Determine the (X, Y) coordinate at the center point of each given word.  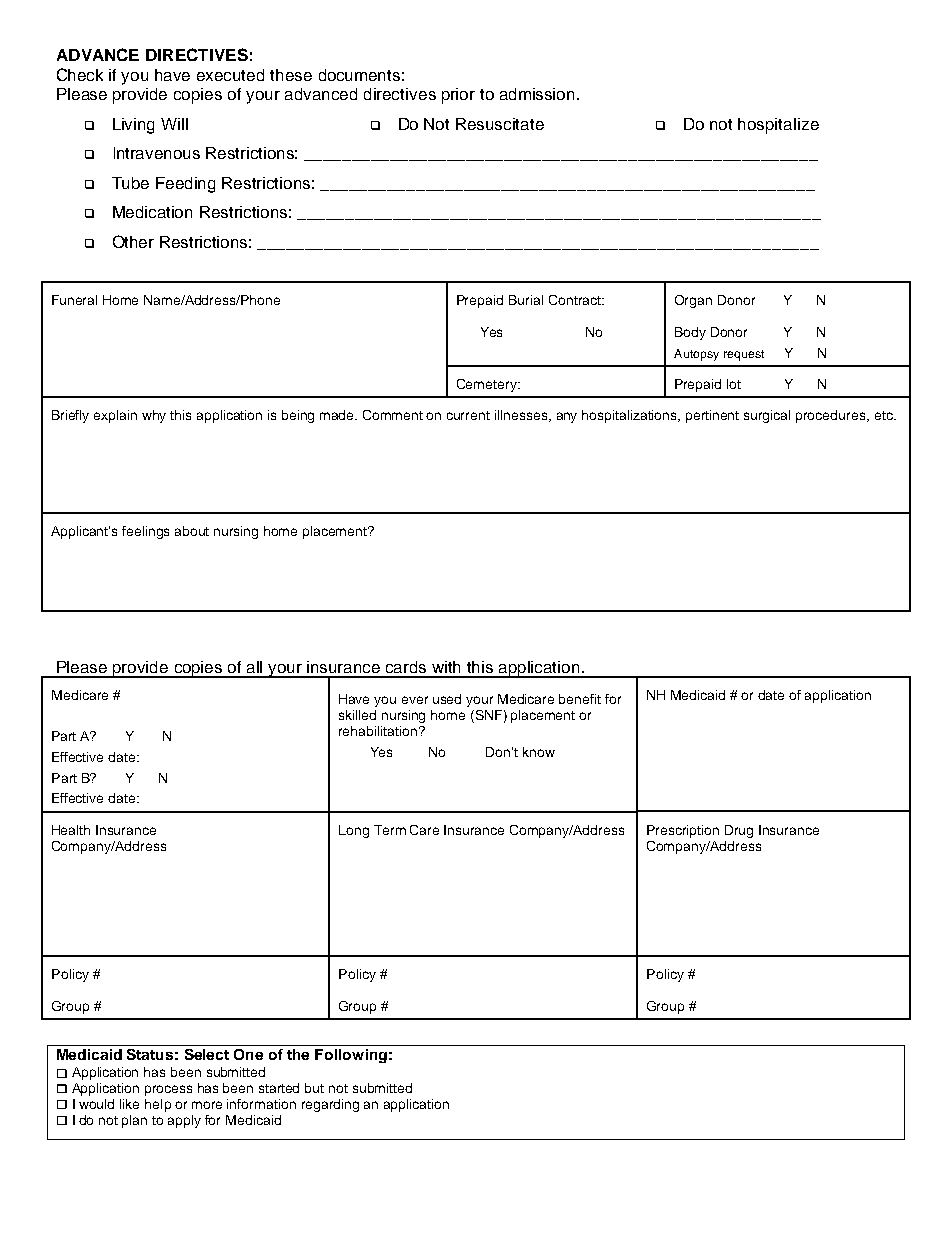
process (168, 1090)
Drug (739, 831)
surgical (767, 416)
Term (390, 830)
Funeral (74, 300)
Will (174, 124)
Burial (526, 300)
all (254, 667)
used (447, 699)
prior (458, 96)
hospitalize (778, 126)
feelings (145, 532)
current (468, 415)
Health (71, 830)
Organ (693, 301)
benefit (580, 699)
